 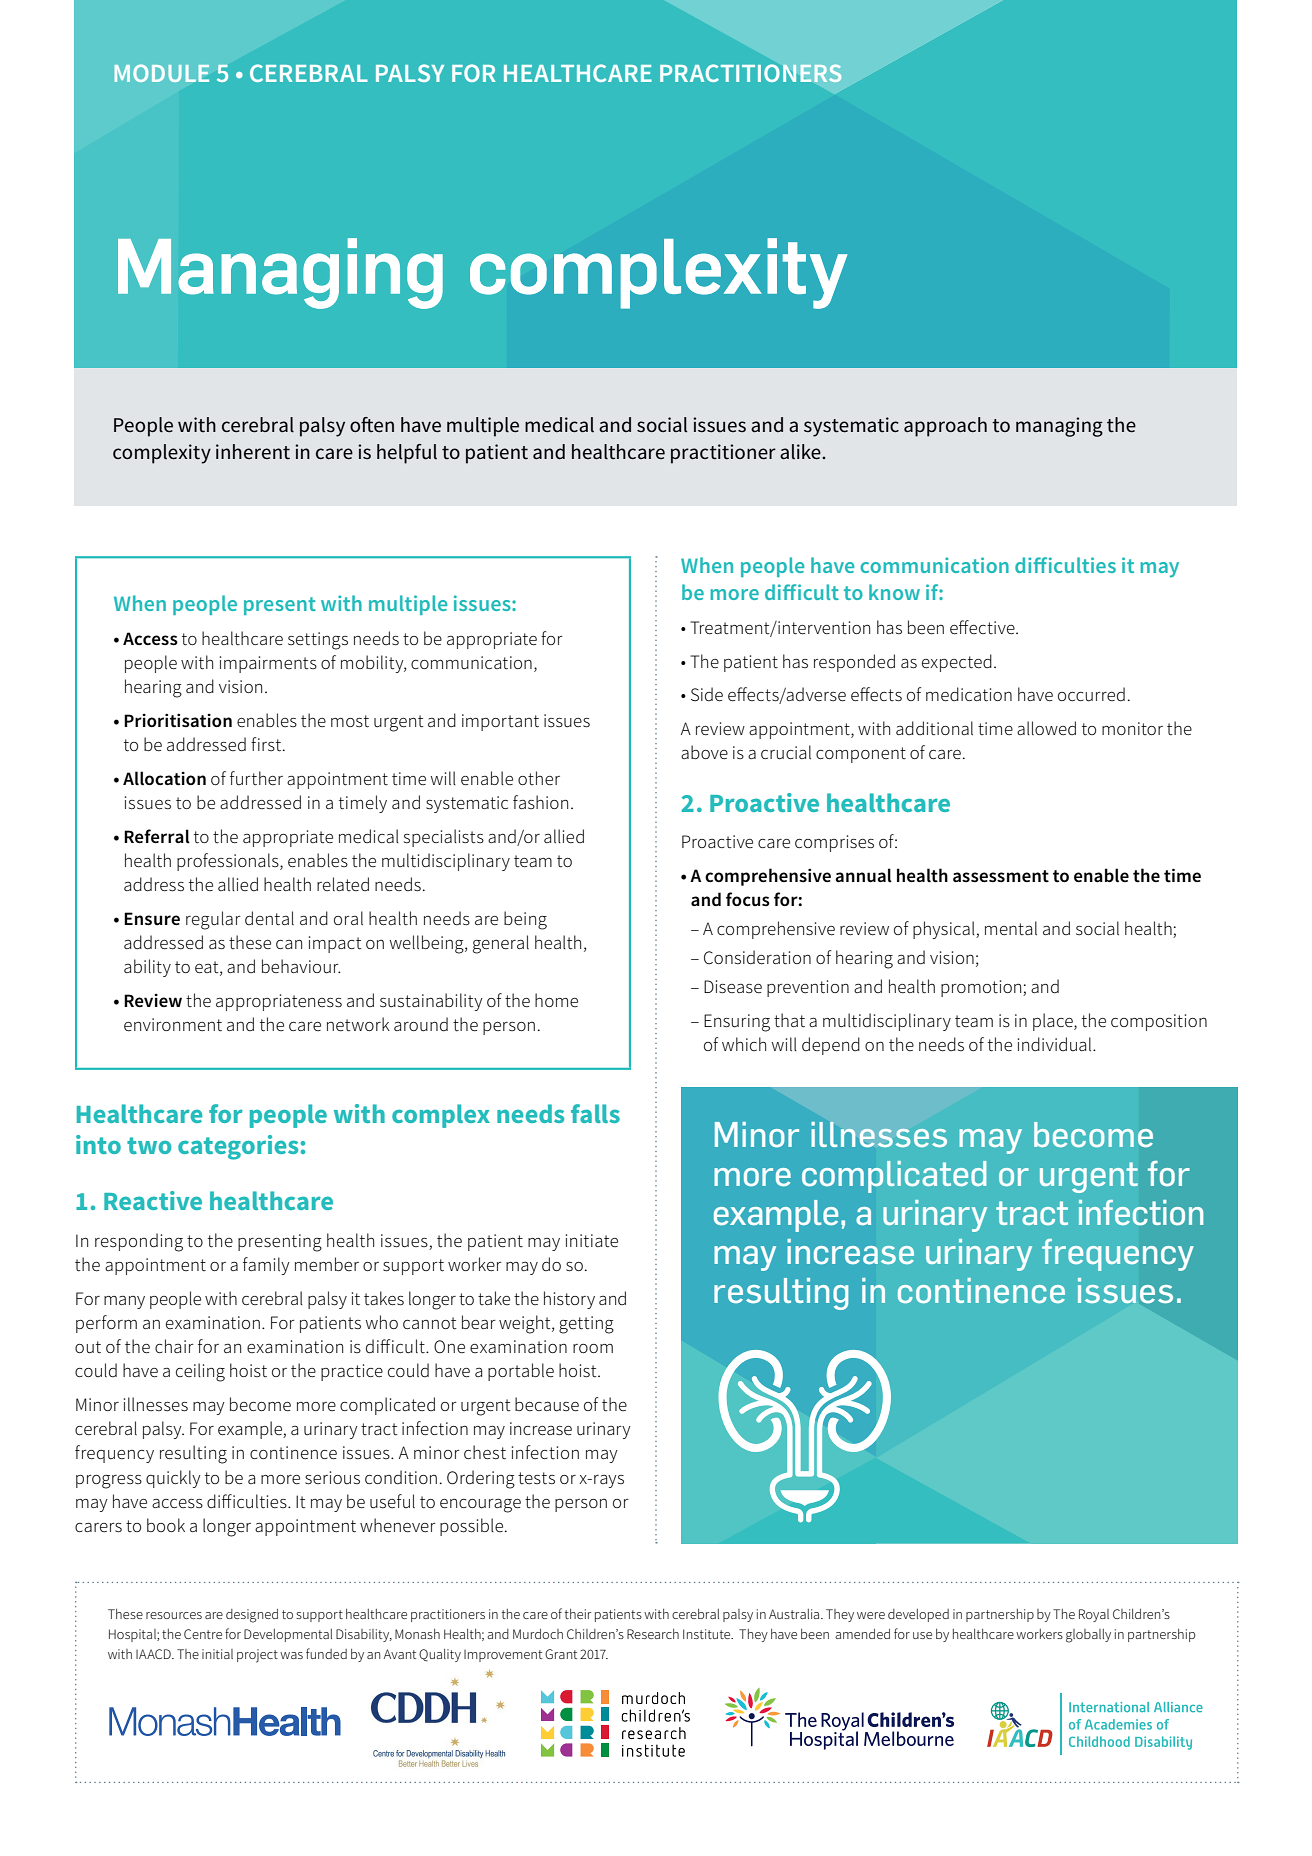 What do you see at coordinates (268, 664) in the document?
I see `impairments` at bounding box center [268, 664].
